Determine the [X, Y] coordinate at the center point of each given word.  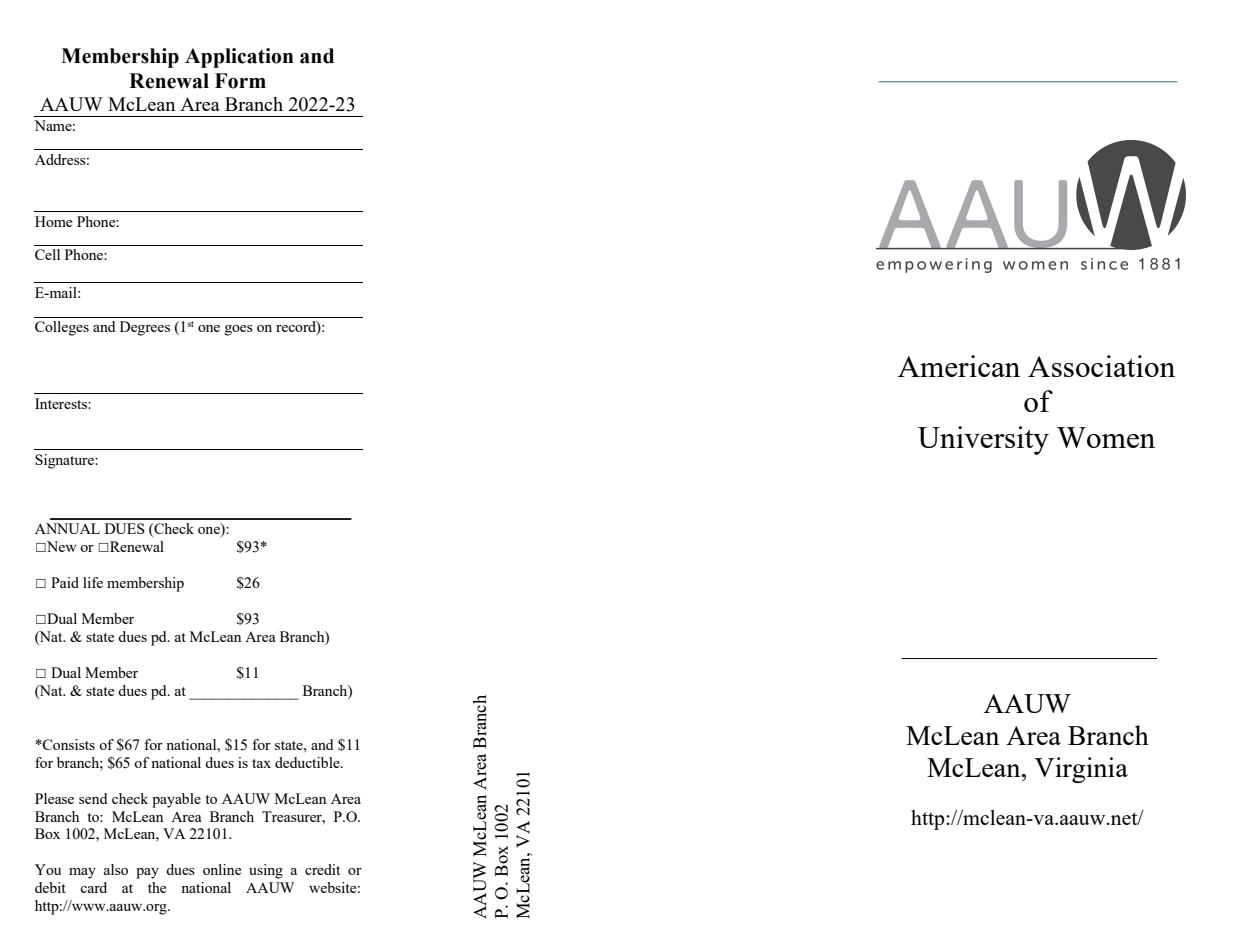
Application [239, 58]
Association [1101, 366]
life [93, 582]
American [959, 366]
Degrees [145, 328]
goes [239, 330]
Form [240, 81]
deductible [308, 762]
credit [322, 869]
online [222, 869]
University [983, 440]
